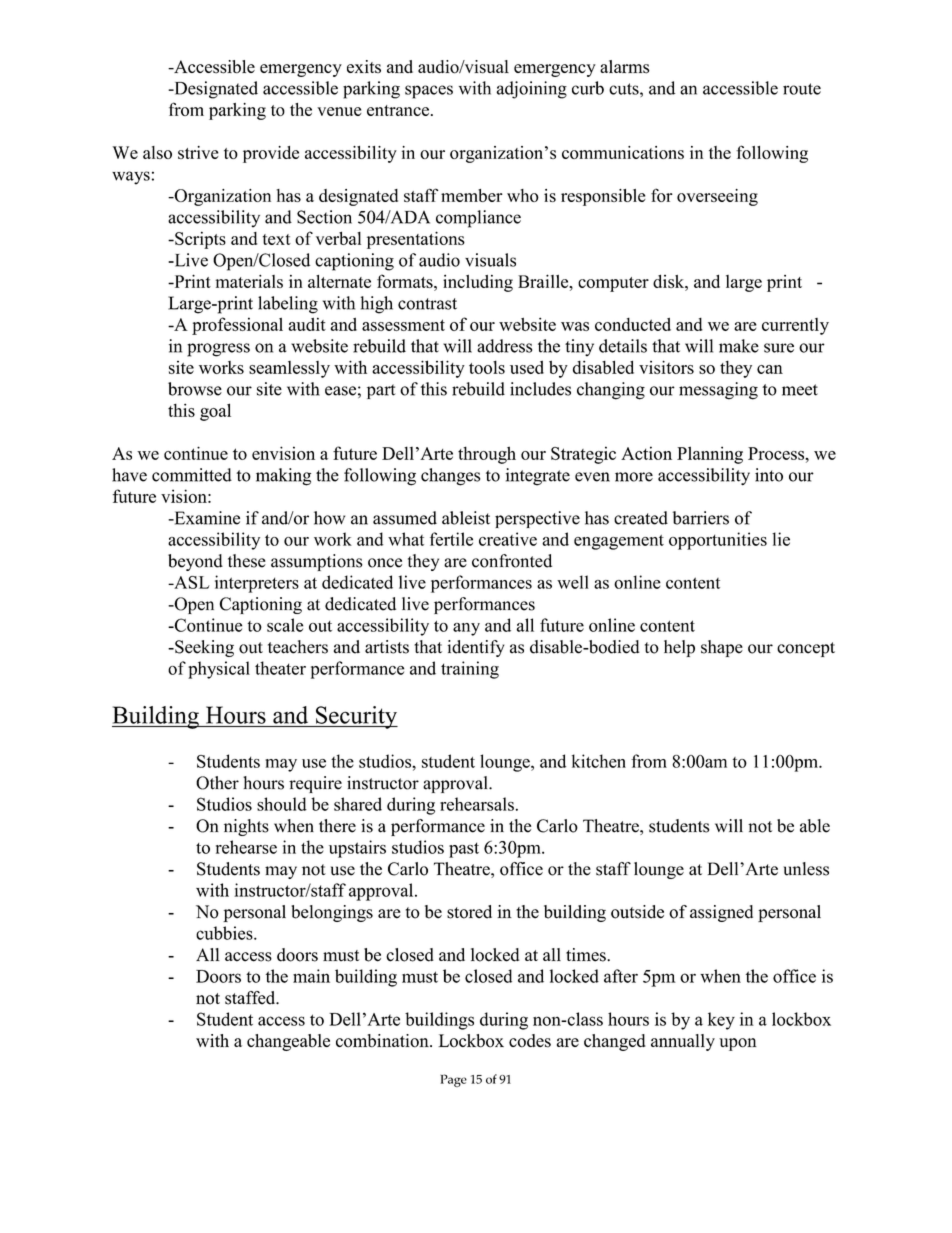  Describe the element at coordinates (195, 562) in the image. I see `beyond` at that location.
